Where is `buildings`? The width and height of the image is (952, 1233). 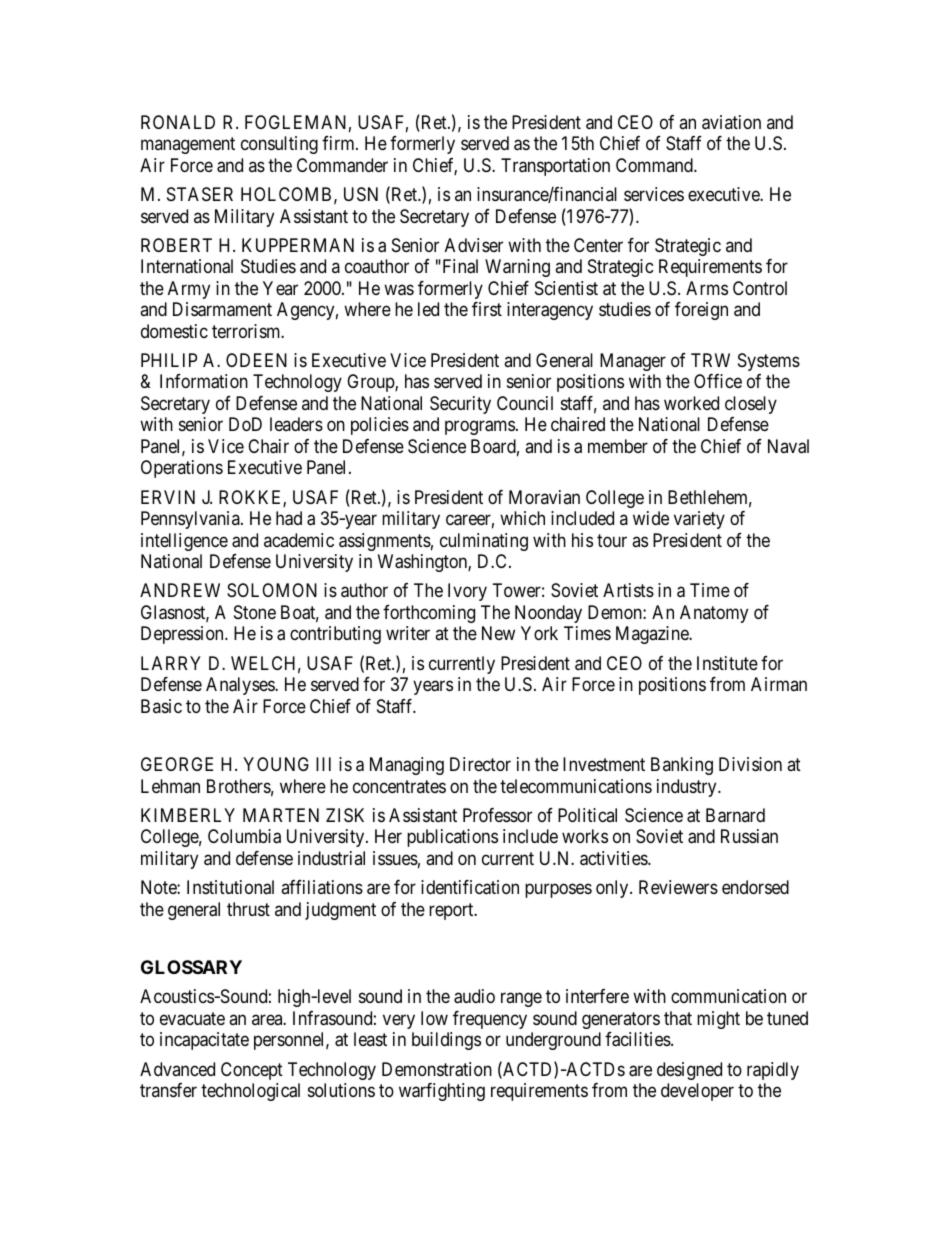
buildings is located at coordinates (446, 1041).
